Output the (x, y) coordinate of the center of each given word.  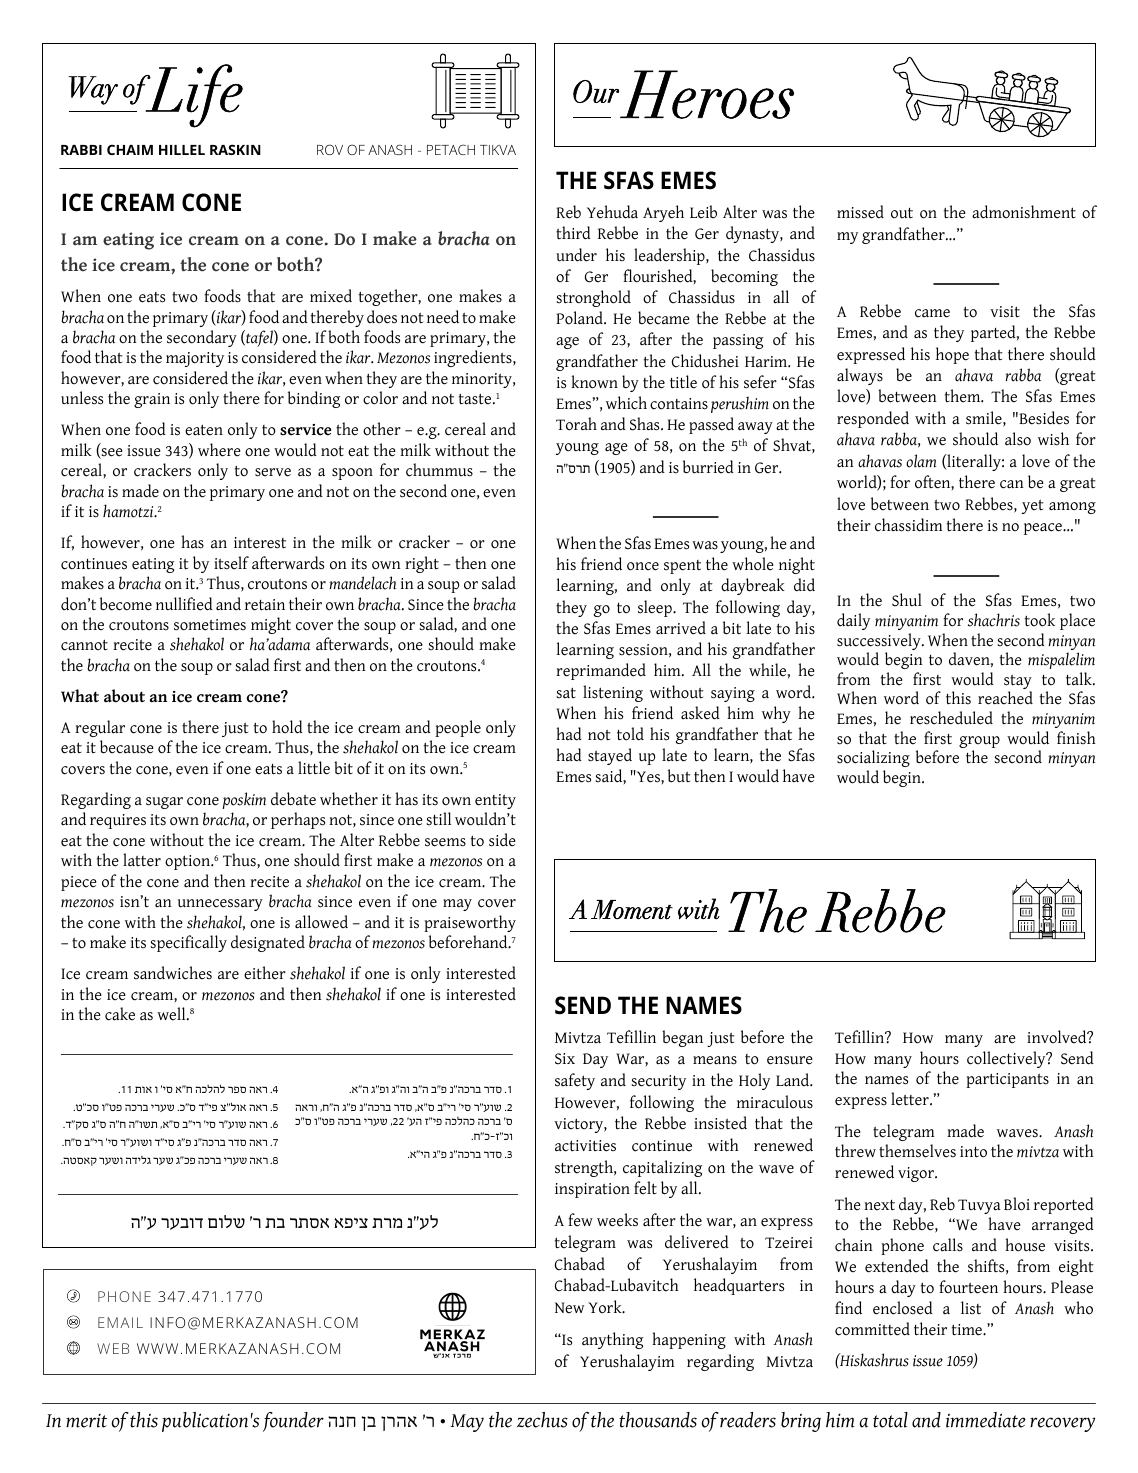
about (124, 696)
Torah (576, 424)
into (973, 1152)
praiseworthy (470, 923)
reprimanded (601, 671)
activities (585, 1146)
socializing (873, 758)
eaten (204, 430)
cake (120, 1014)
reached (1005, 698)
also (1018, 439)
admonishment (1024, 212)
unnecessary (220, 905)
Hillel (182, 150)
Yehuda (612, 212)
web (113, 1348)
